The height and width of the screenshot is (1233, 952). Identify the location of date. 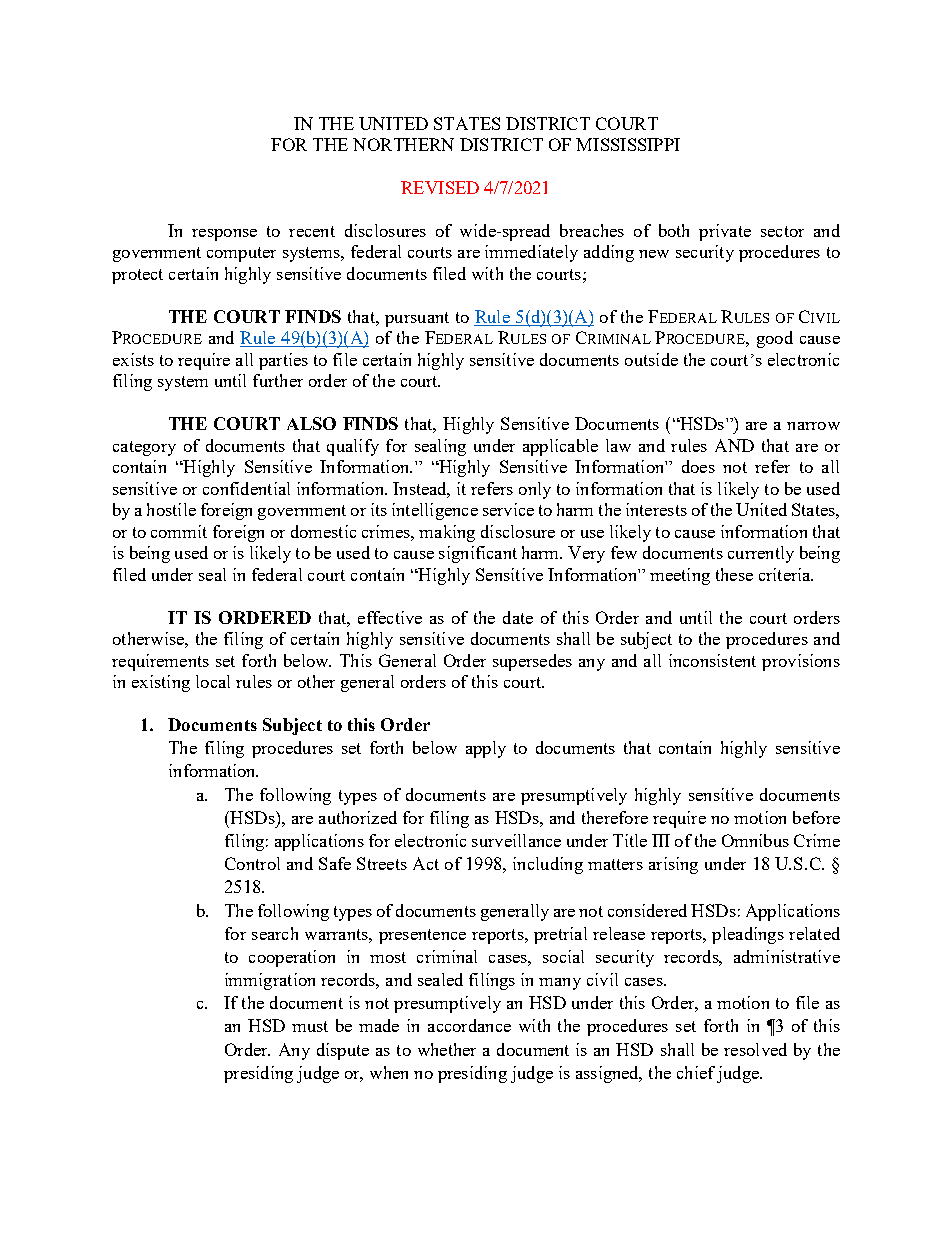
(518, 617).
